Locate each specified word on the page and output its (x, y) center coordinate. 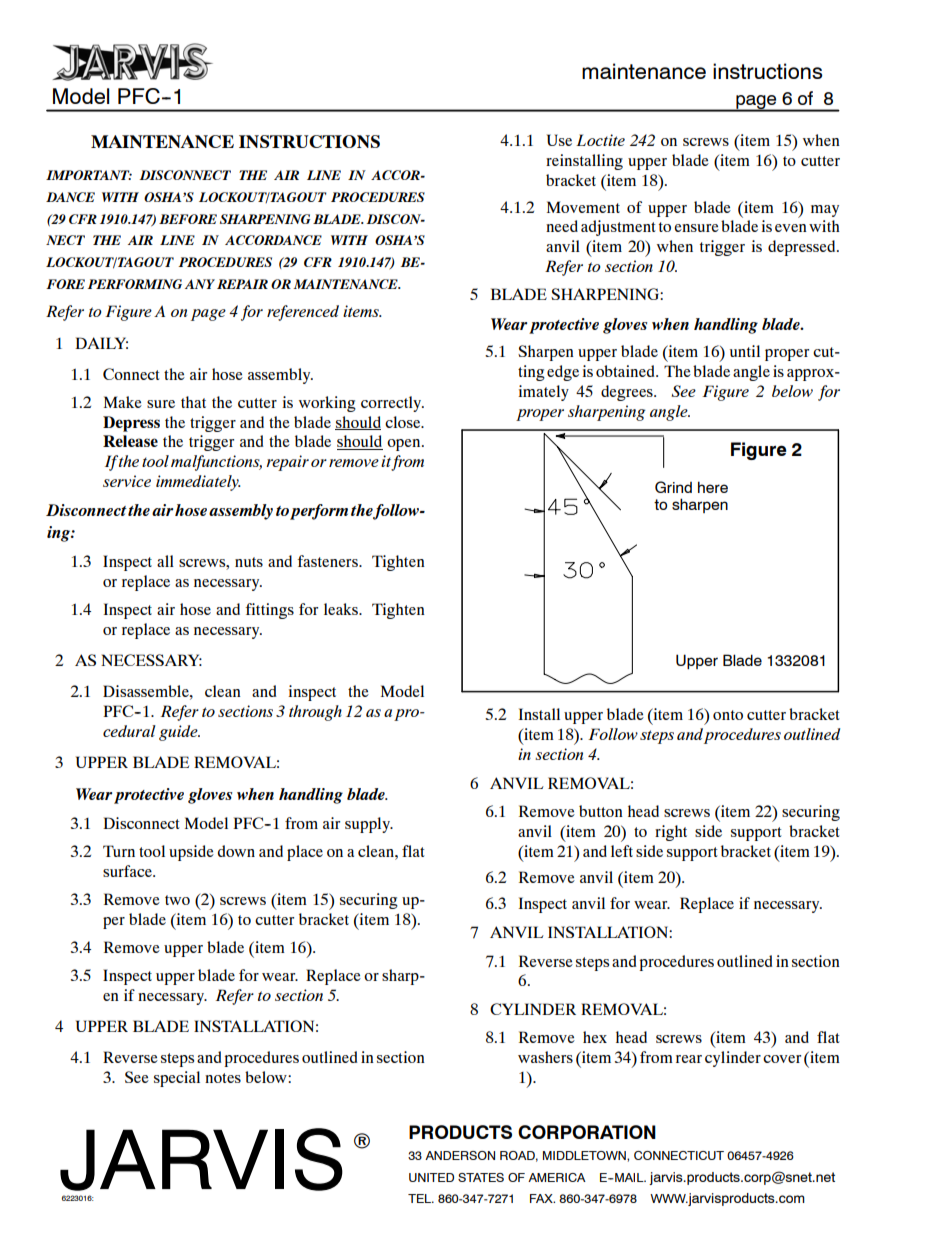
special (177, 1079)
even (791, 228)
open (405, 445)
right (671, 833)
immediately (198, 483)
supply (369, 825)
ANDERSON (460, 1155)
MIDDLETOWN (585, 1155)
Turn (119, 851)
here (713, 487)
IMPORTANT (89, 175)
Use (559, 140)
